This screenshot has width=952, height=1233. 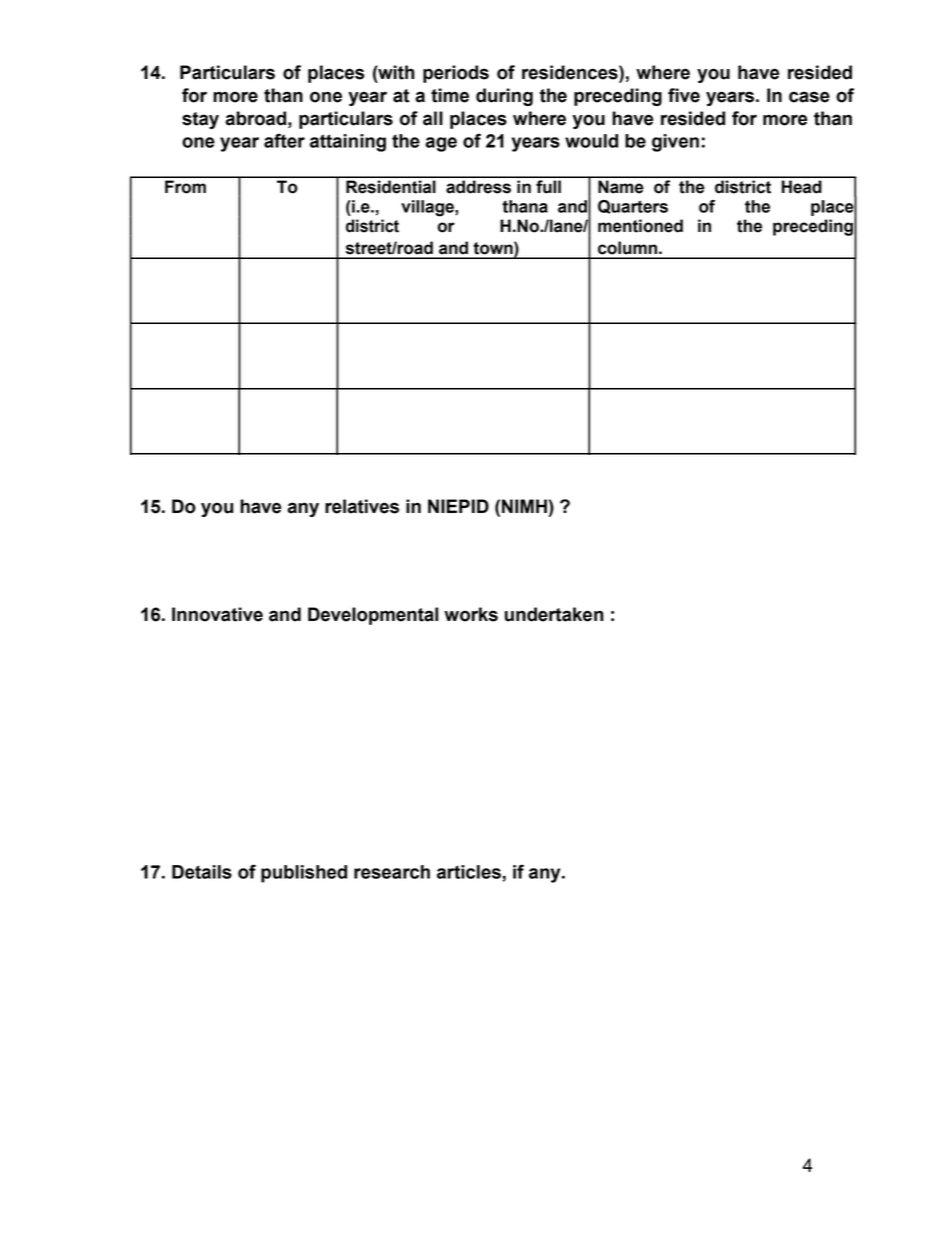 What do you see at coordinates (504, 97) in the screenshot?
I see `during` at bounding box center [504, 97].
